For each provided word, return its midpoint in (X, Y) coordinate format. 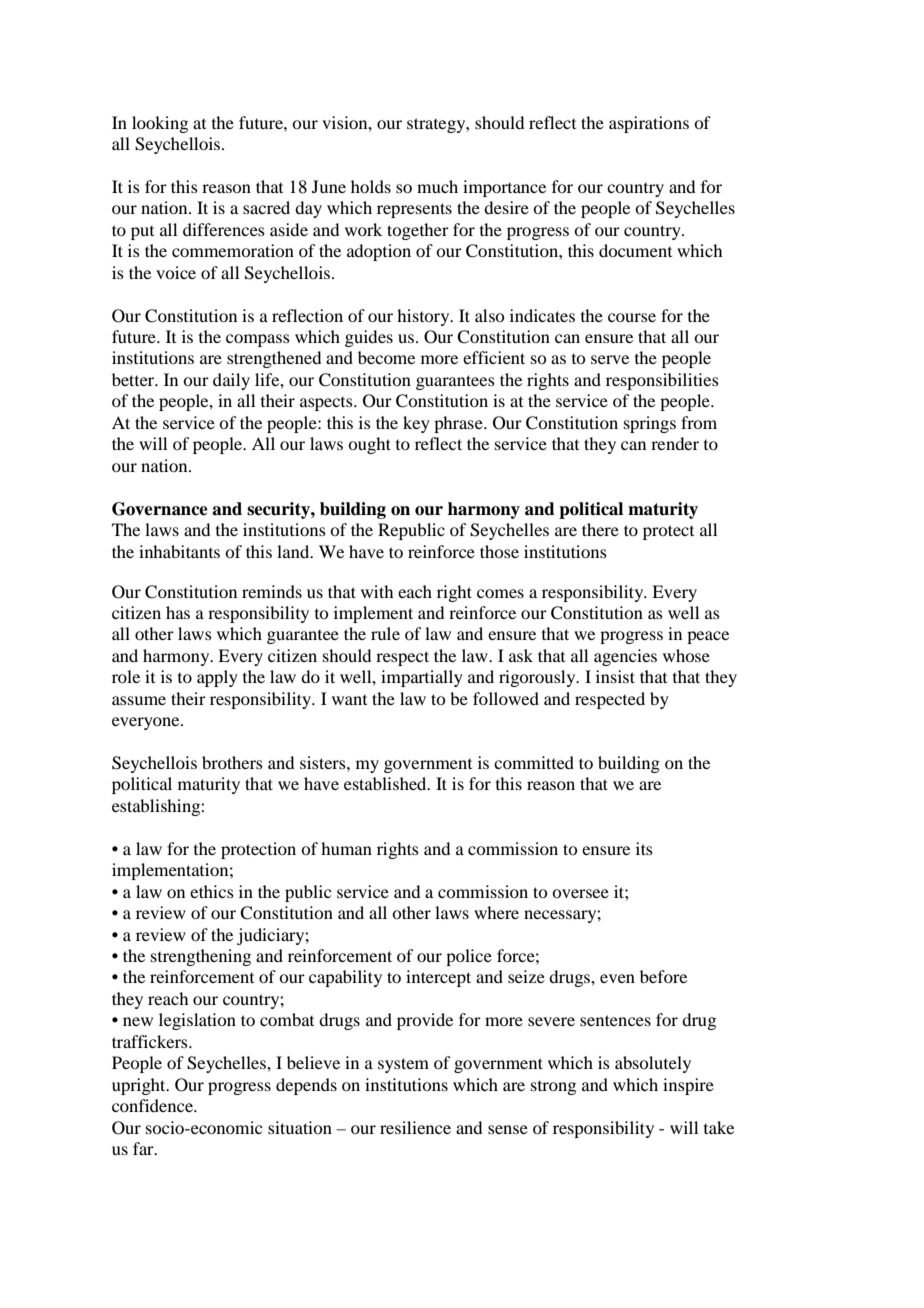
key (416, 424)
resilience (415, 1127)
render (675, 443)
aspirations (649, 124)
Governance (160, 509)
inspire (688, 1086)
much (437, 186)
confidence (154, 1105)
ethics (212, 891)
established (386, 783)
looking (160, 124)
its (644, 848)
